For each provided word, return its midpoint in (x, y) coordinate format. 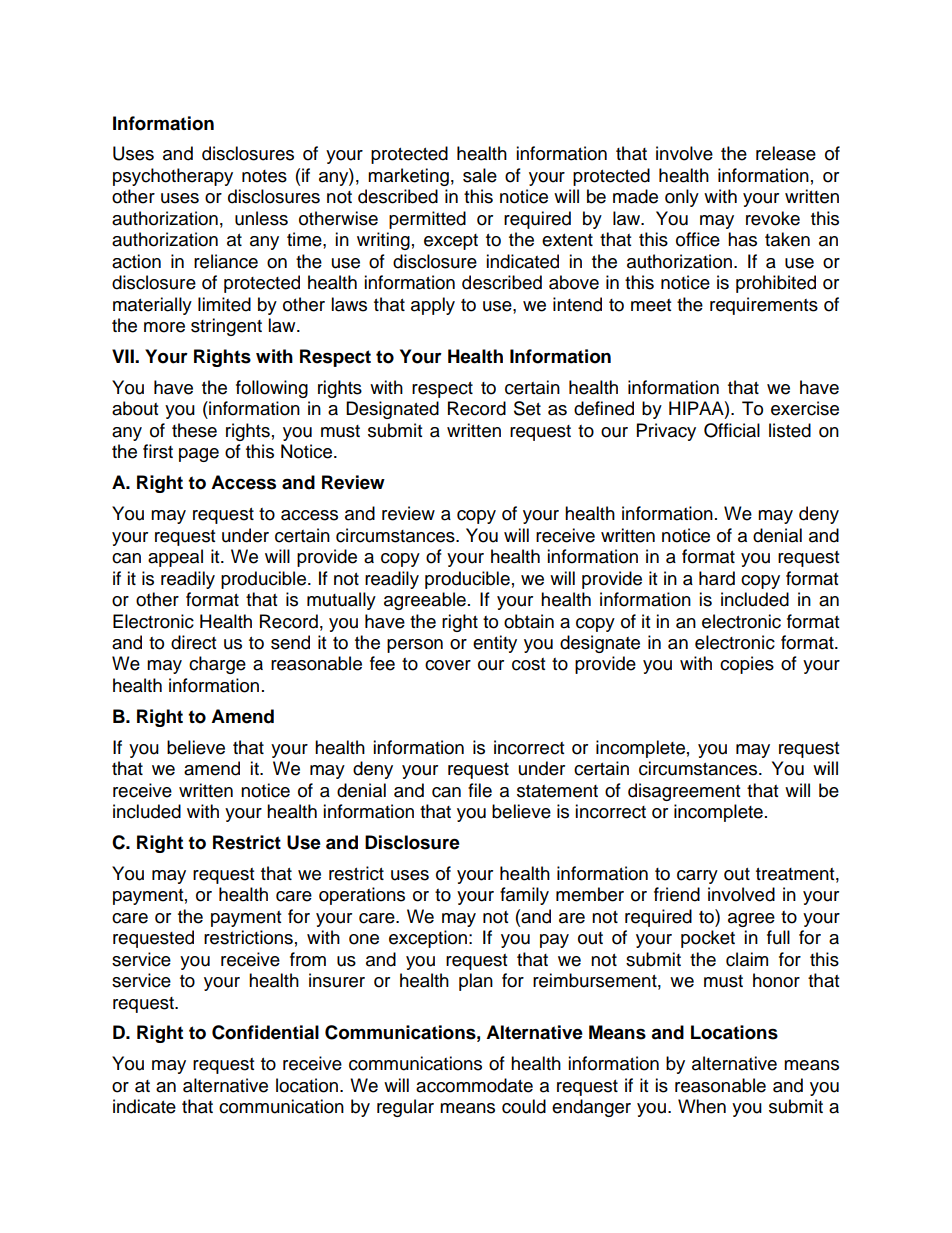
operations (362, 896)
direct (193, 642)
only (682, 198)
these (194, 430)
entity (495, 644)
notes (264, 176)
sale (480, 175)
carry (697, 877)
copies (747, 665)
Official (732, 430)
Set (527, 408)
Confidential (265, 1032)
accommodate (474, 1085)
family (524, 896)
